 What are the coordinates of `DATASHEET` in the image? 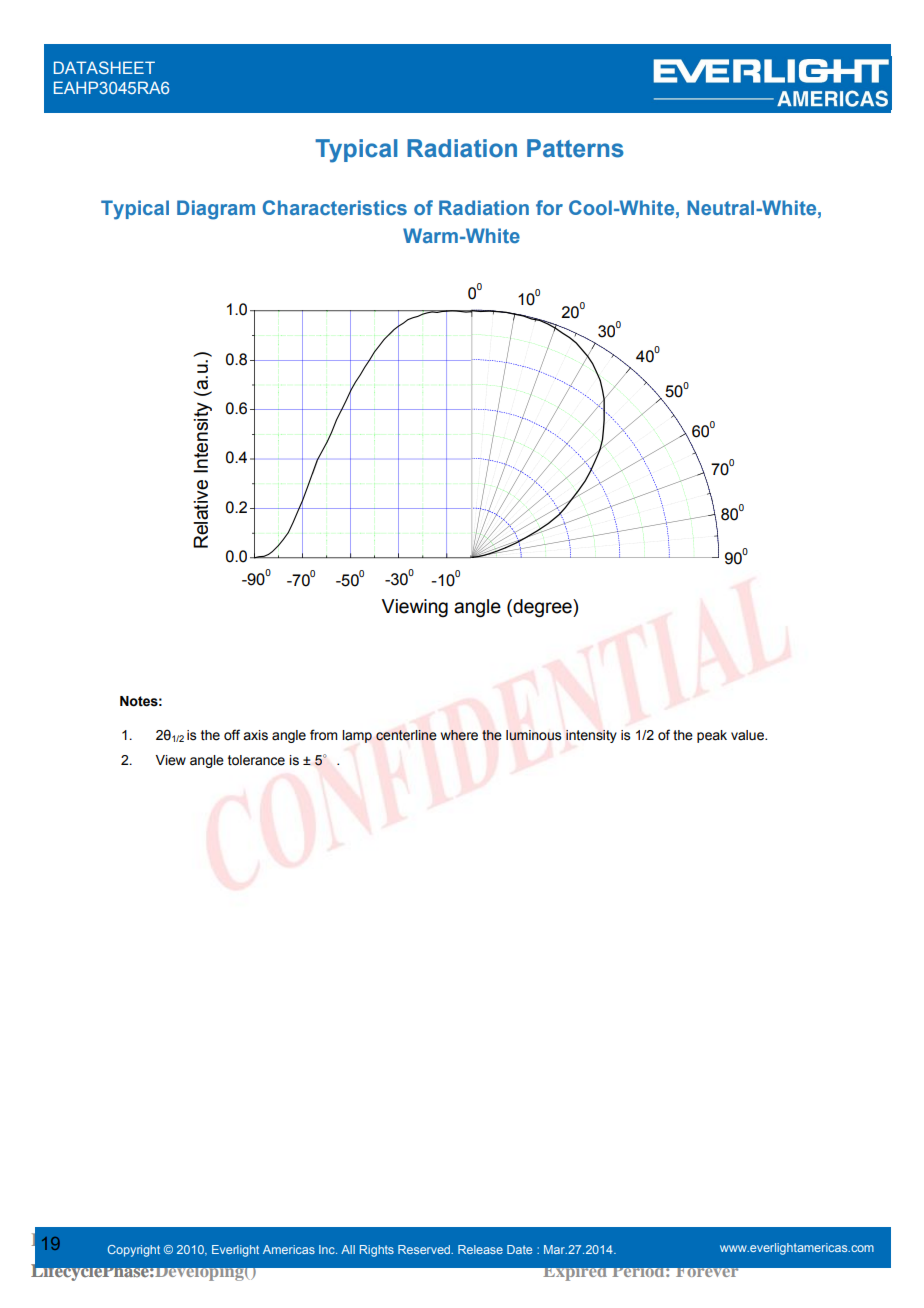 It's located at (104, 67).
